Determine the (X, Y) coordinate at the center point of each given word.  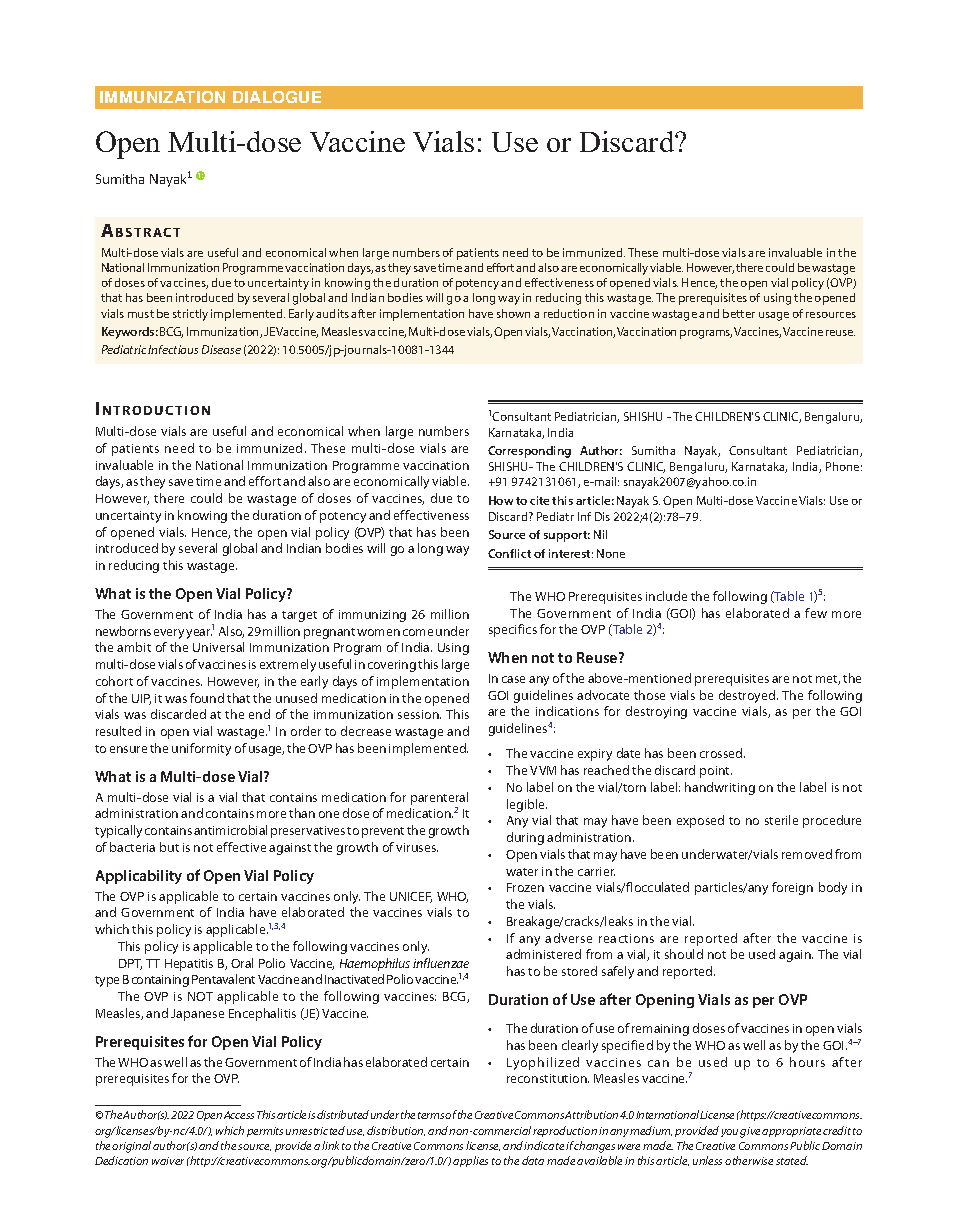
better (739, 313)
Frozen (525, 887)
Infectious (173, 349)
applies (470, 1161)
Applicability (139, 877)
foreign (792, 888)
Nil (600, 534)
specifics (513, 630)
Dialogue (277, 97)
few (816, 613)
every (170, 634)
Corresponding (529, 452)
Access (239, 1115)
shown (513, 313)
